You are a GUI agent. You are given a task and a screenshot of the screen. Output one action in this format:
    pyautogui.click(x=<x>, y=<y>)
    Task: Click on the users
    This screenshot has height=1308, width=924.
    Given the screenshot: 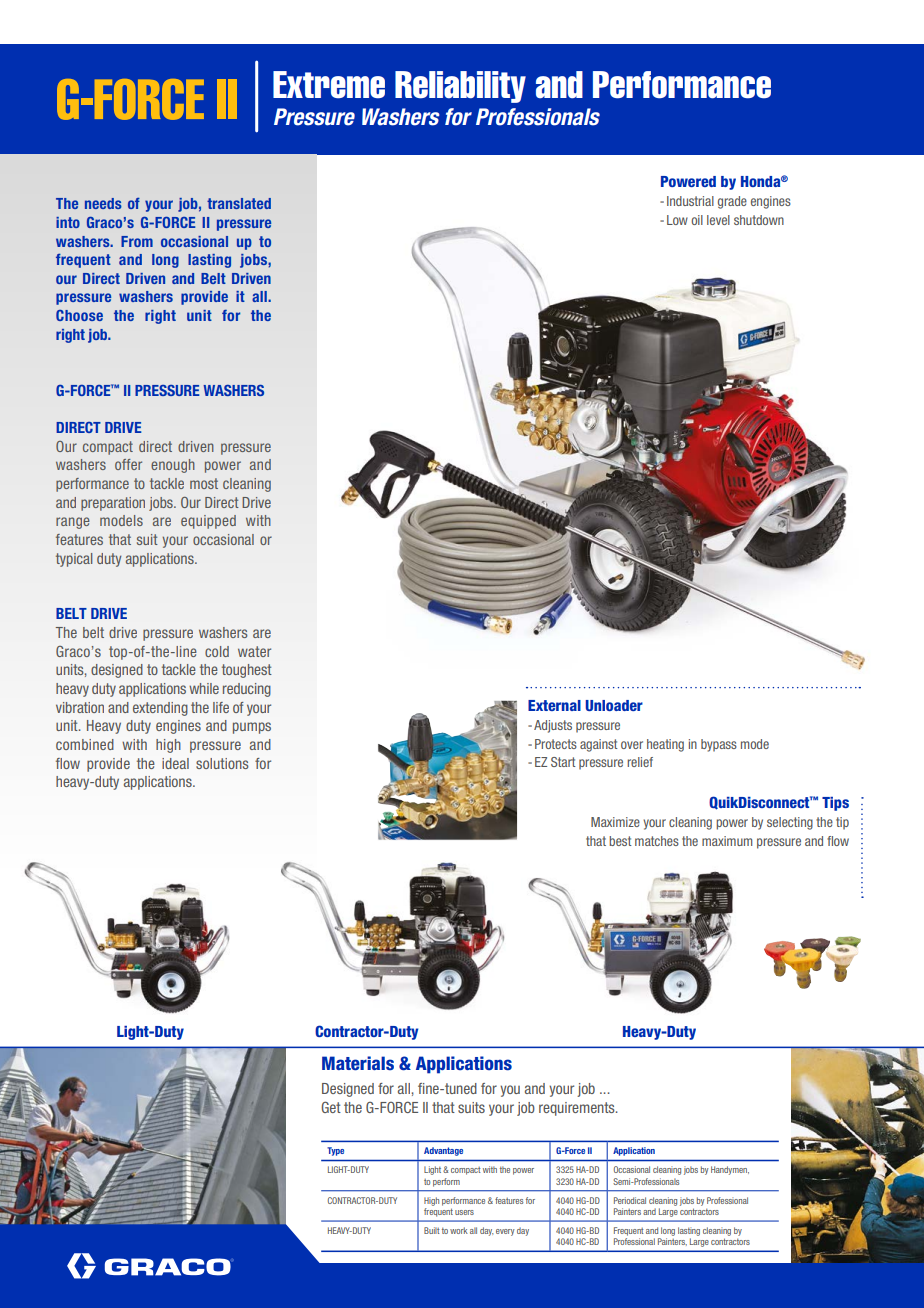 What is the action you would take?
    pyautogui.click(x=464, y=1212)
